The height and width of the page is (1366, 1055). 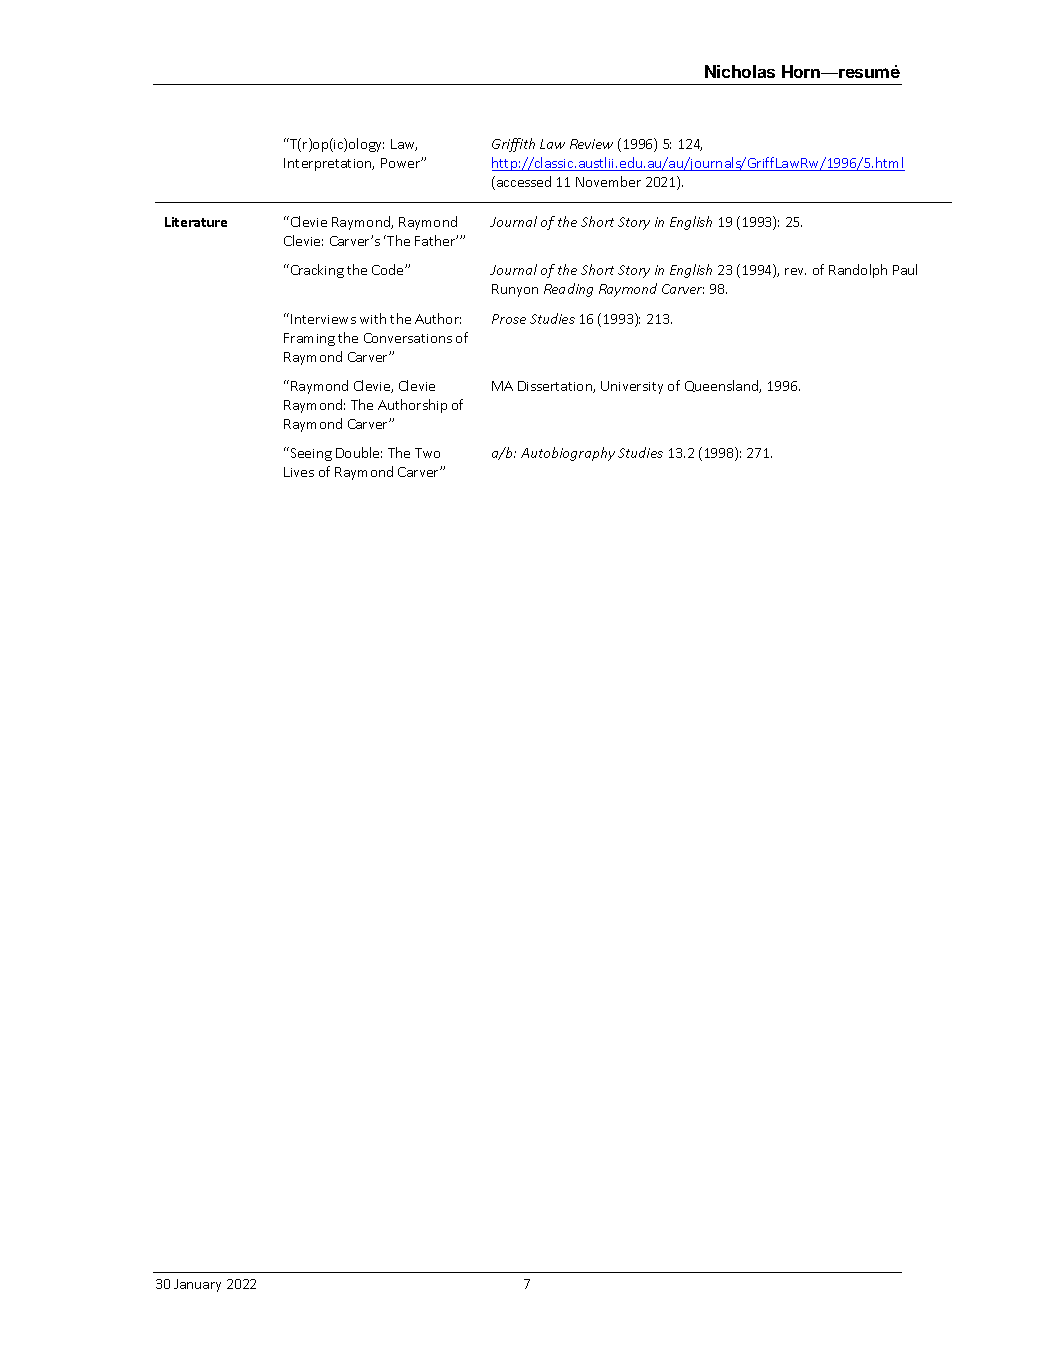 What do you see at coordinates (568, 454) in the page?
I see `Autobiography` at bounding box center [568, 454].
